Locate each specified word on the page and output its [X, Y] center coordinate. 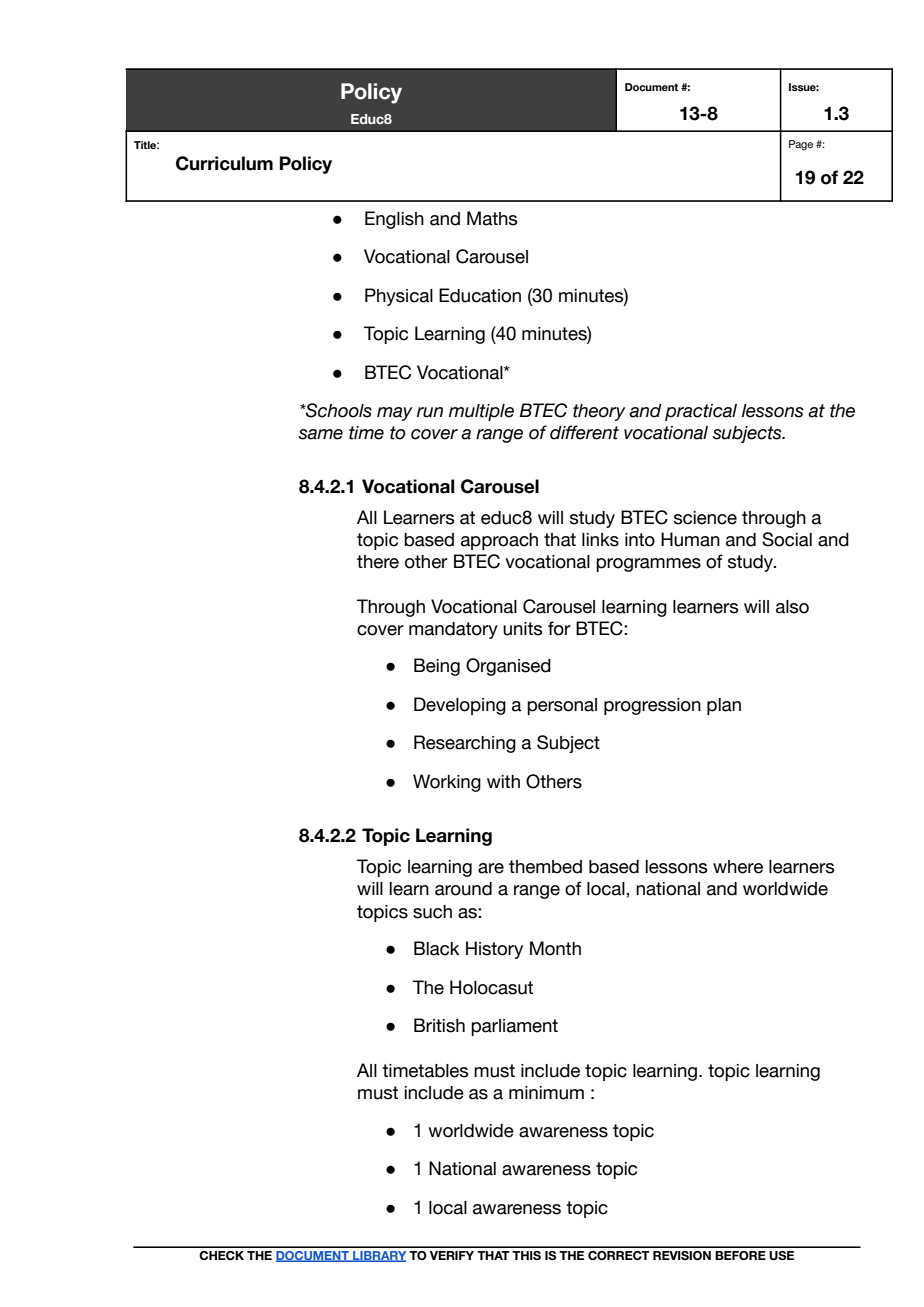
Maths [492, 218]
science [705, 518]
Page [801, 145]
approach [499, 541]
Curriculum [224, 163]
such [432, 912]
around [463, 889]
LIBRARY [378, 1256]
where [738, 867]
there [378, 562]
